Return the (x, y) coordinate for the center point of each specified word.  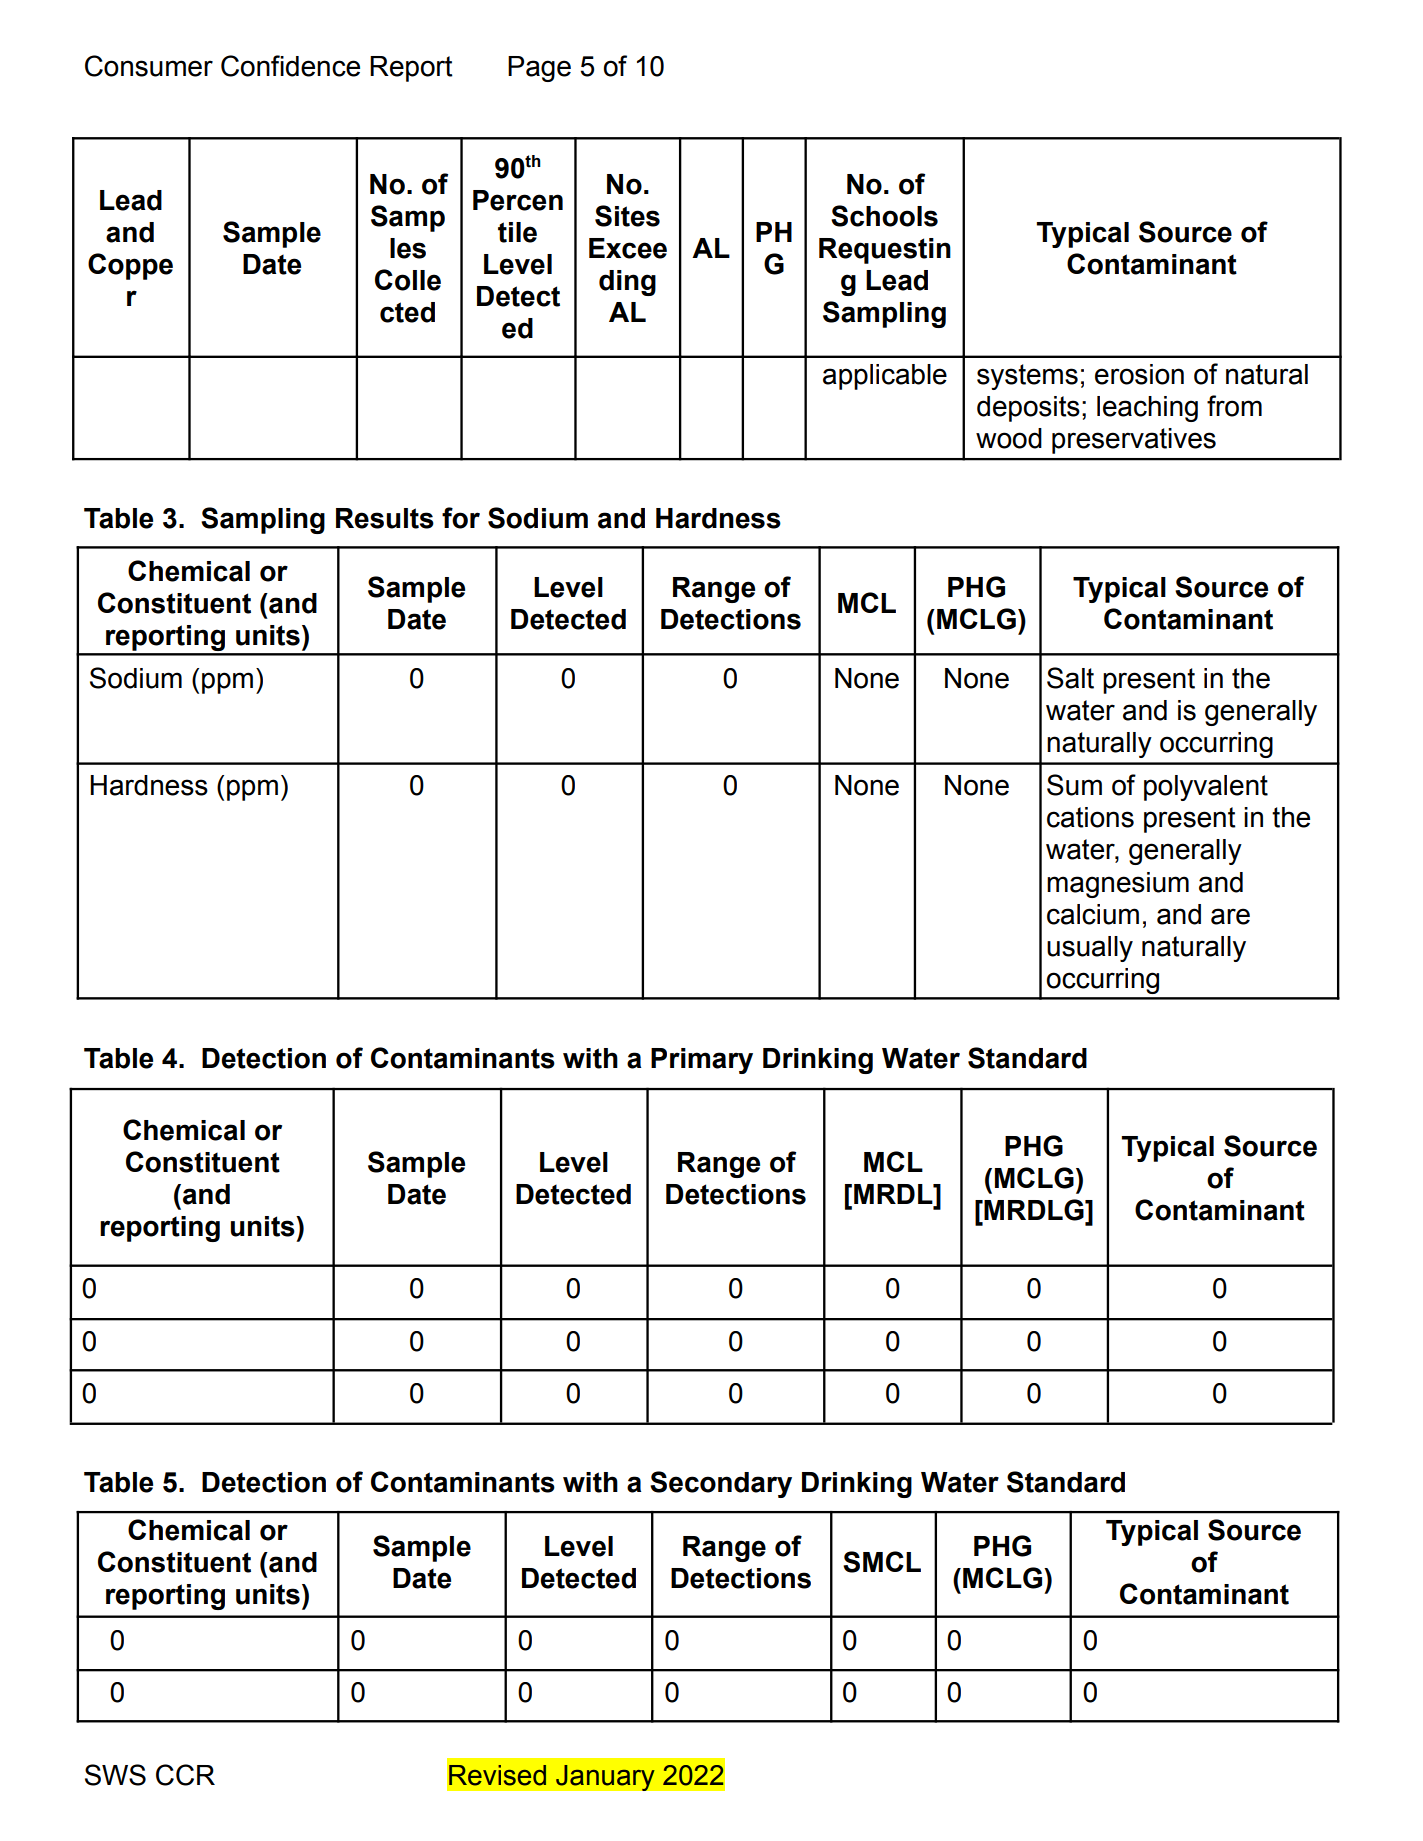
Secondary (721, 1484)
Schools (884, 216)
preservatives (1134, 441)
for (461, 518)
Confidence (290, 66)
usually (1090, 949)
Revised (497, 1775)
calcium (1093, 914)
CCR (185, 1775)
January (605, 1777)
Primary (702, 1061)
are (1230, 916)
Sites (627, 216)
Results (385, 518)
